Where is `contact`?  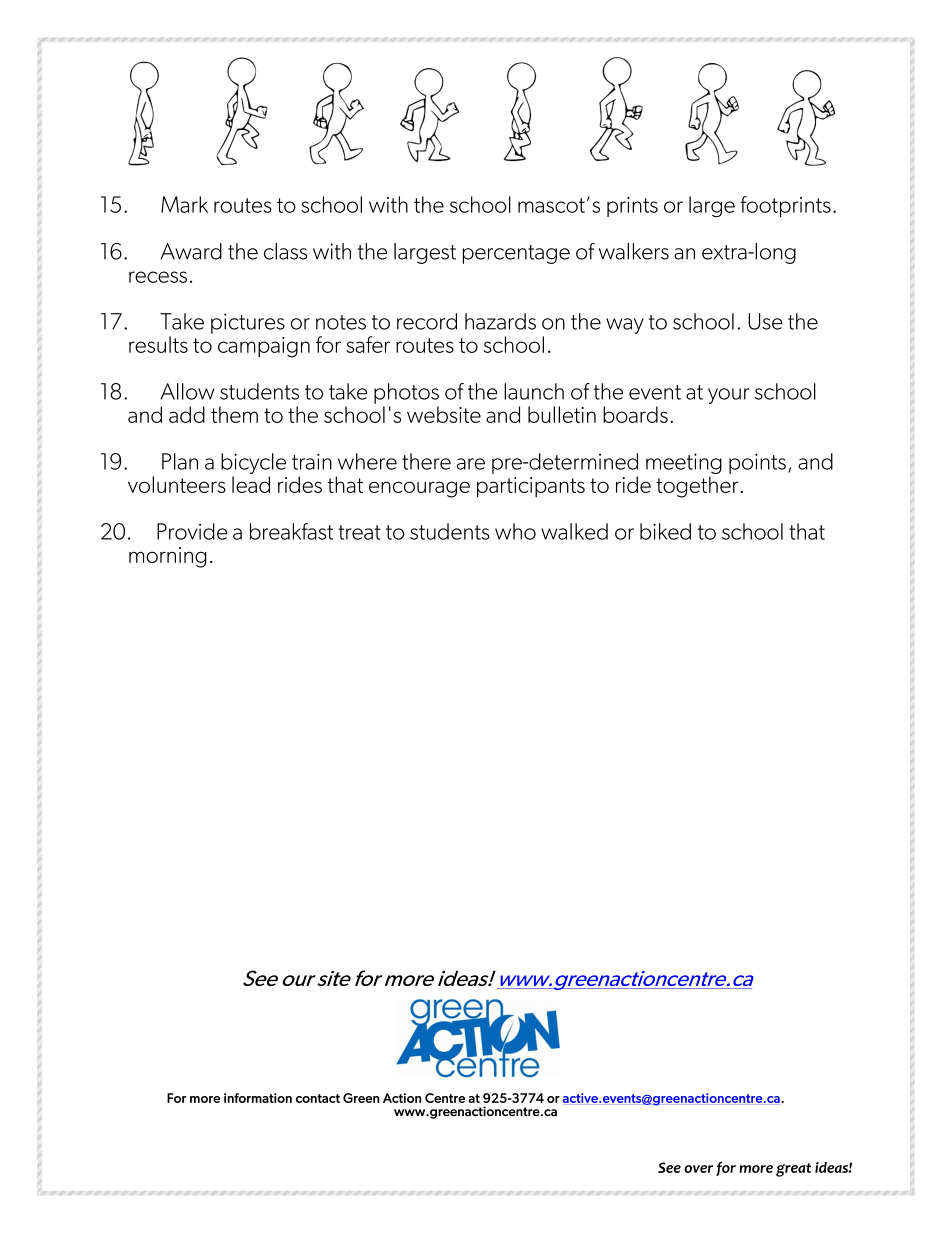 contact is located at coordinates (318, 1098).
